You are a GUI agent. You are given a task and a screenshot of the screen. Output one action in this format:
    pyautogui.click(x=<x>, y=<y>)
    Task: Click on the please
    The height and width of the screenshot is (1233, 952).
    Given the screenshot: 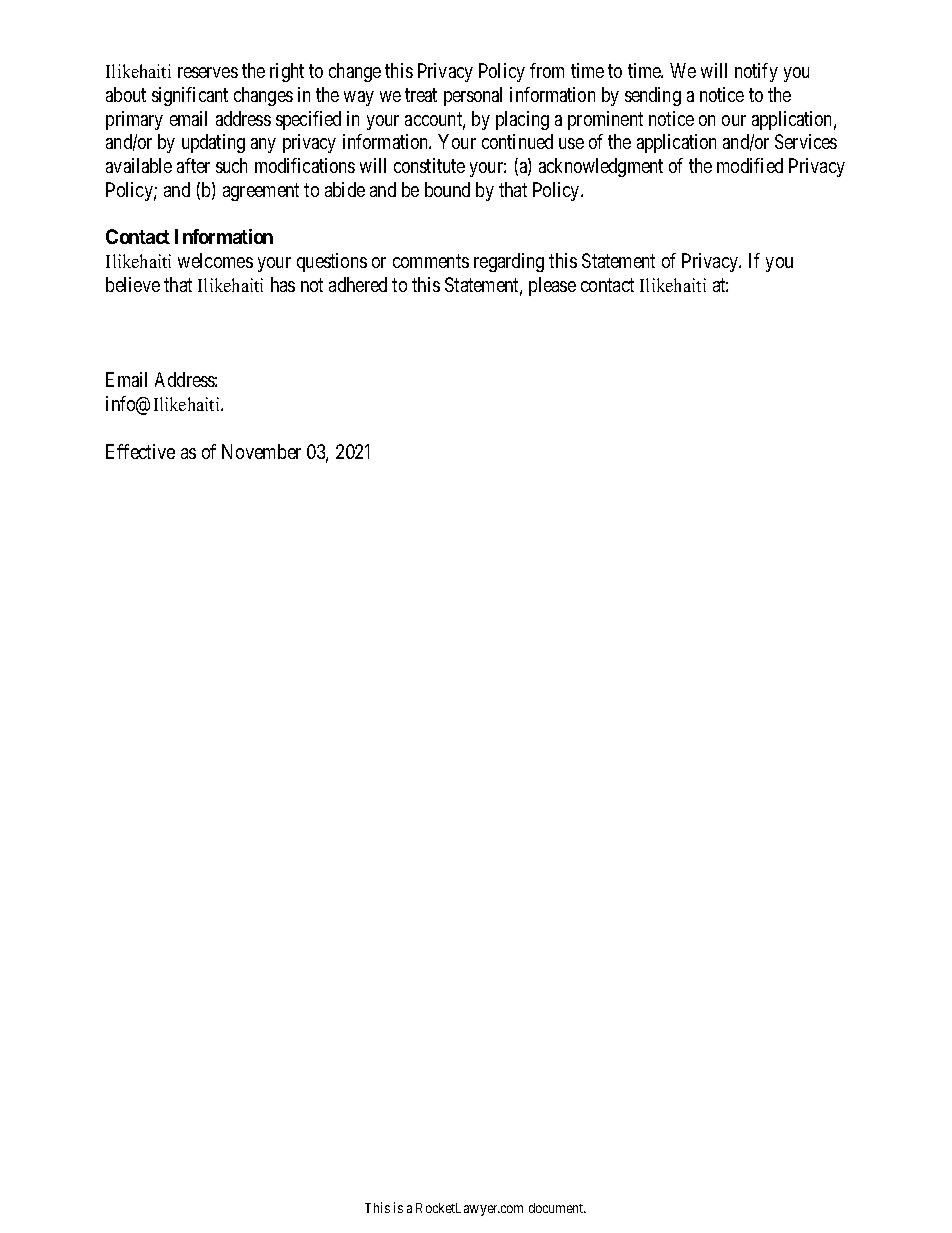 What is the action you would take?
    pyautogui.click(x=552, y=286)
